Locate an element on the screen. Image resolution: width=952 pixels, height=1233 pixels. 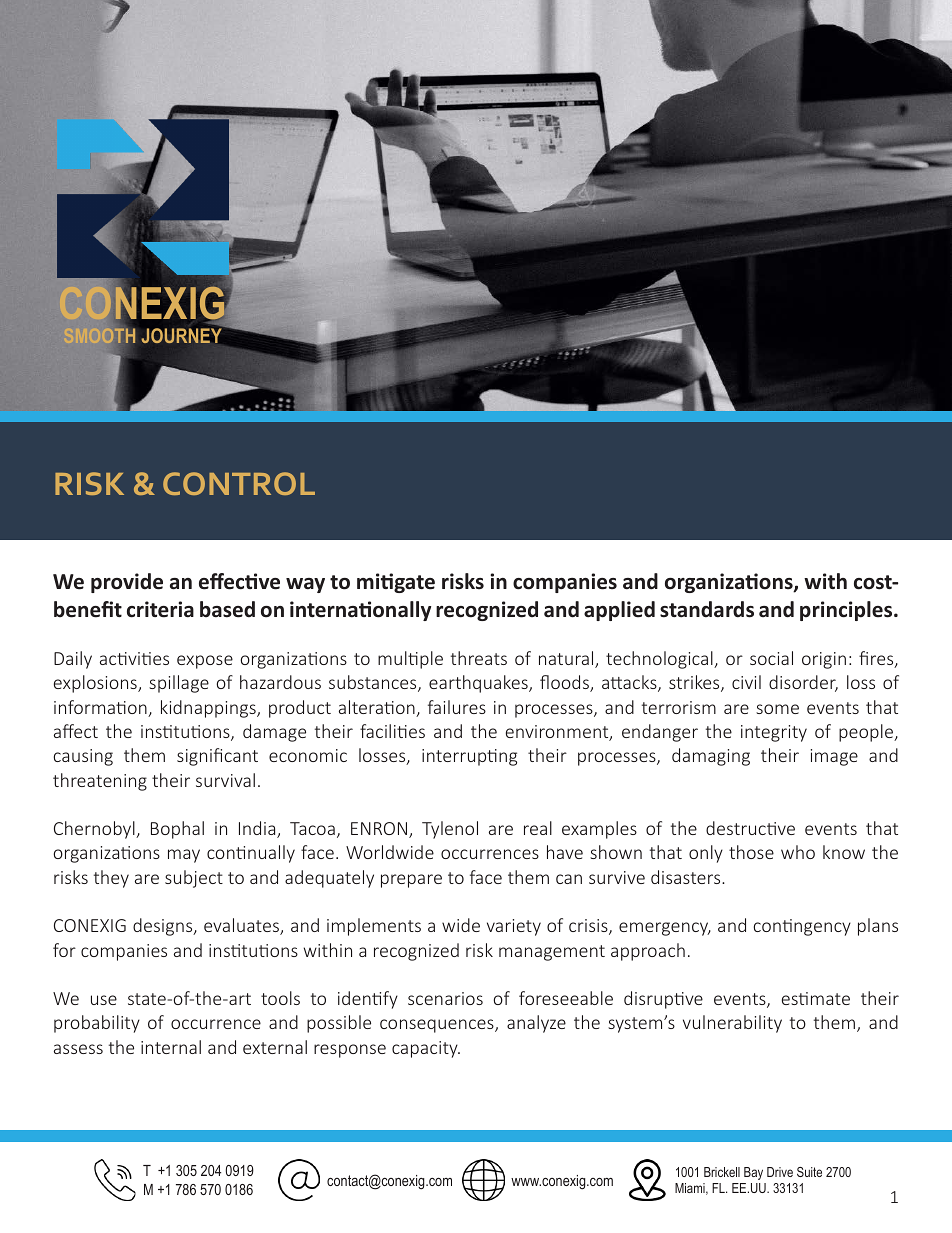
JOURNEY is located at coordinates (183, 334).
